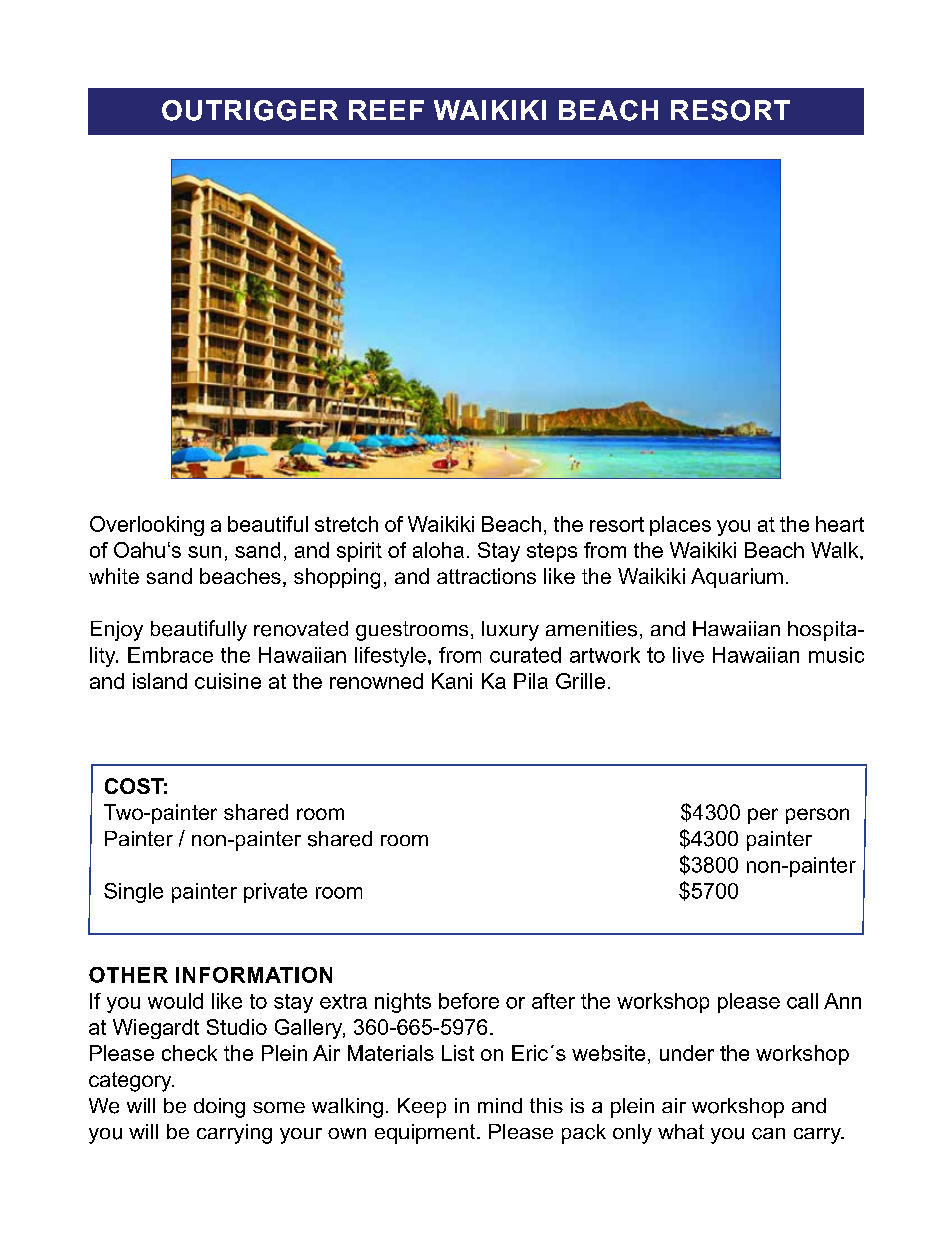 The image size is (952, 1233). What do you see at coordinates (840, 524) in the screenshot?
I see `heart` at bounding box center [840, 524].
